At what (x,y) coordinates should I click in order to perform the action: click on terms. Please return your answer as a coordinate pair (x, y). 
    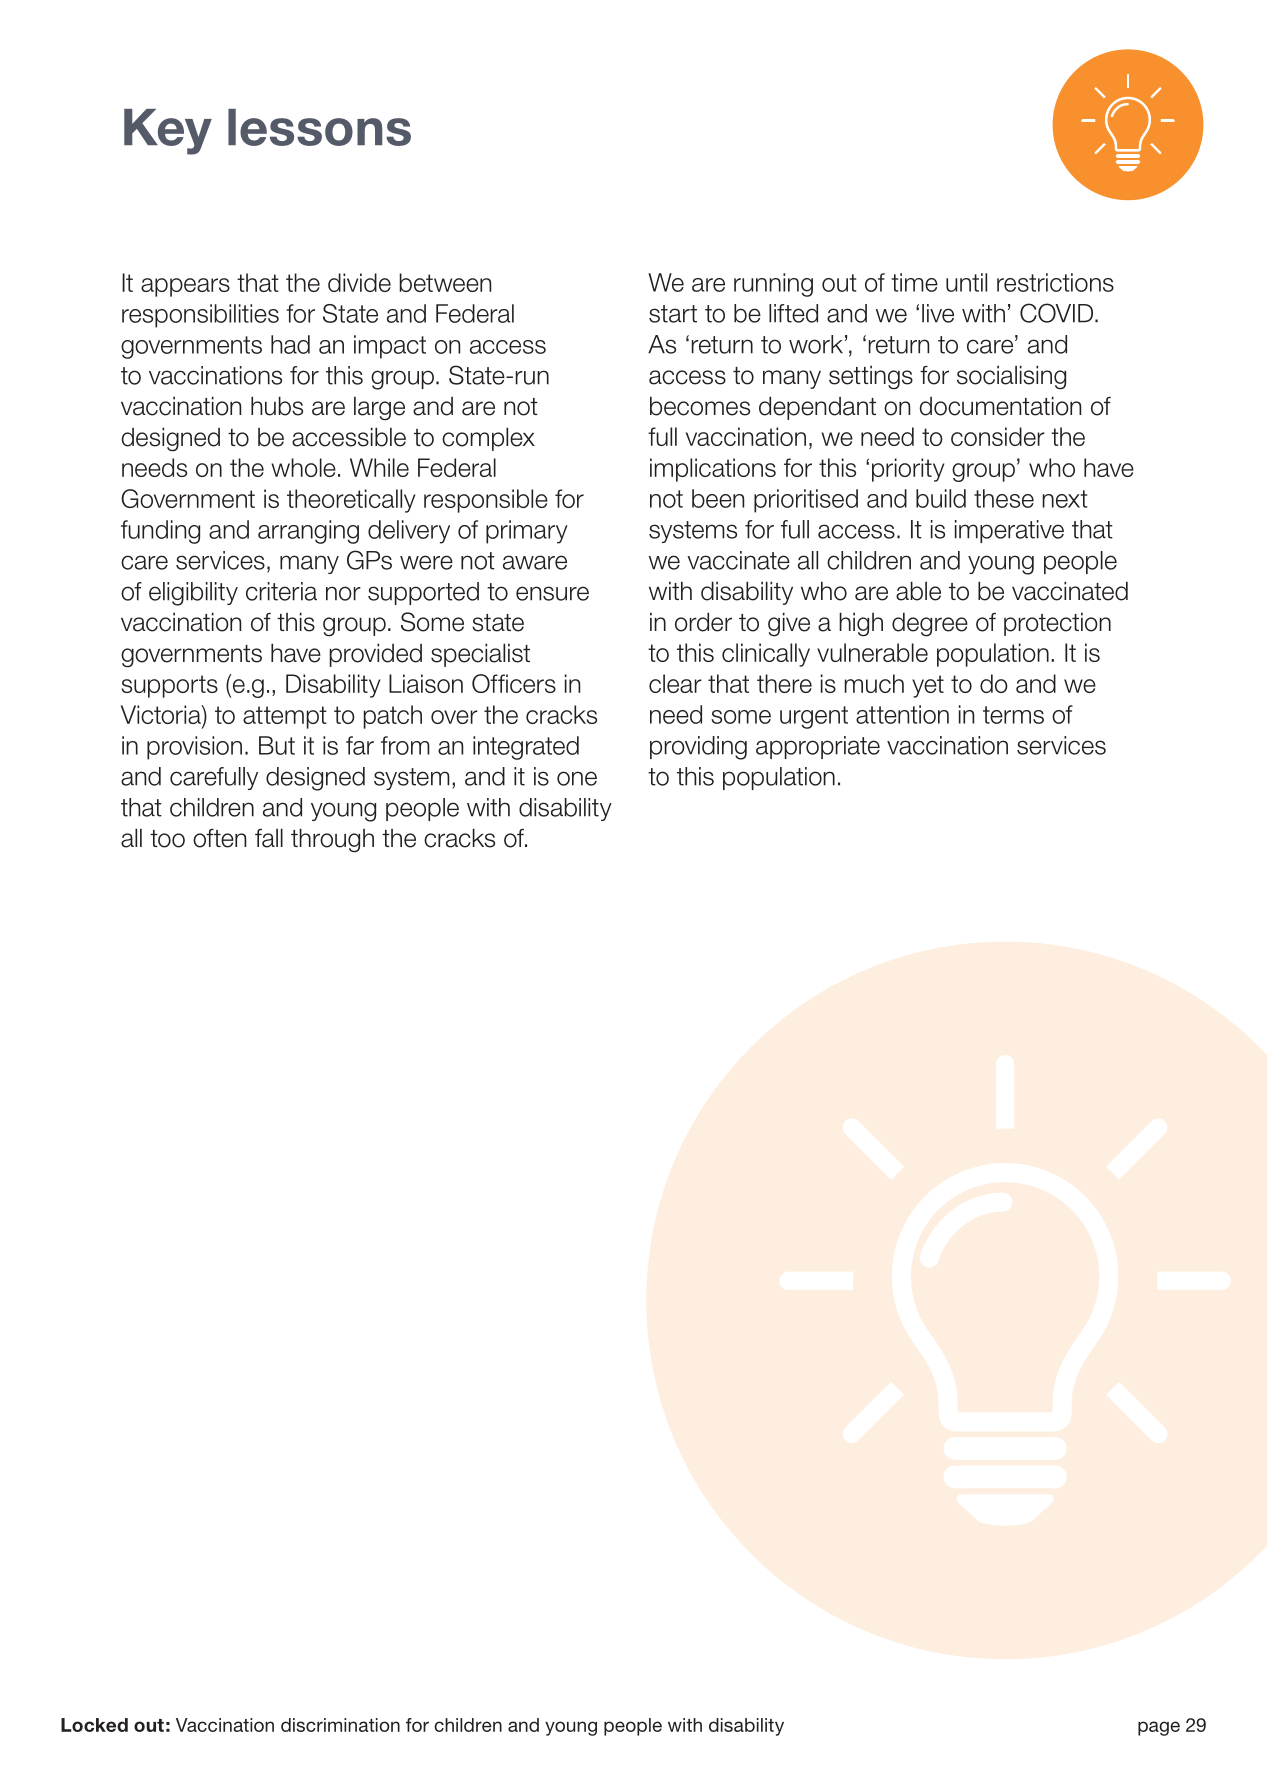
    Looking at the image, I should click on (1013, 715).
